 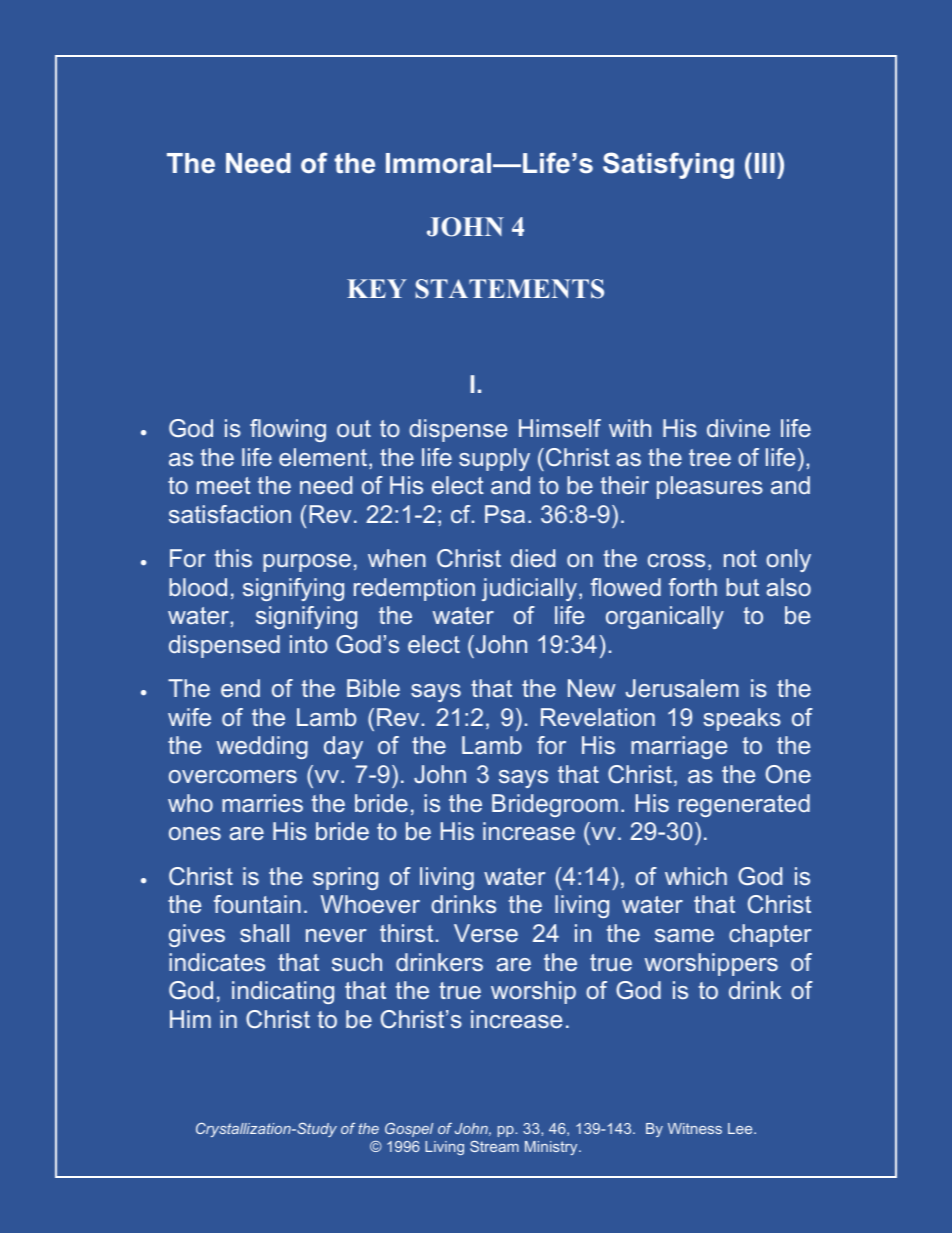 What do you see at coordinates (682, 688) in the image?
I see `Jerusalem` at bounding box center [682, 688].
